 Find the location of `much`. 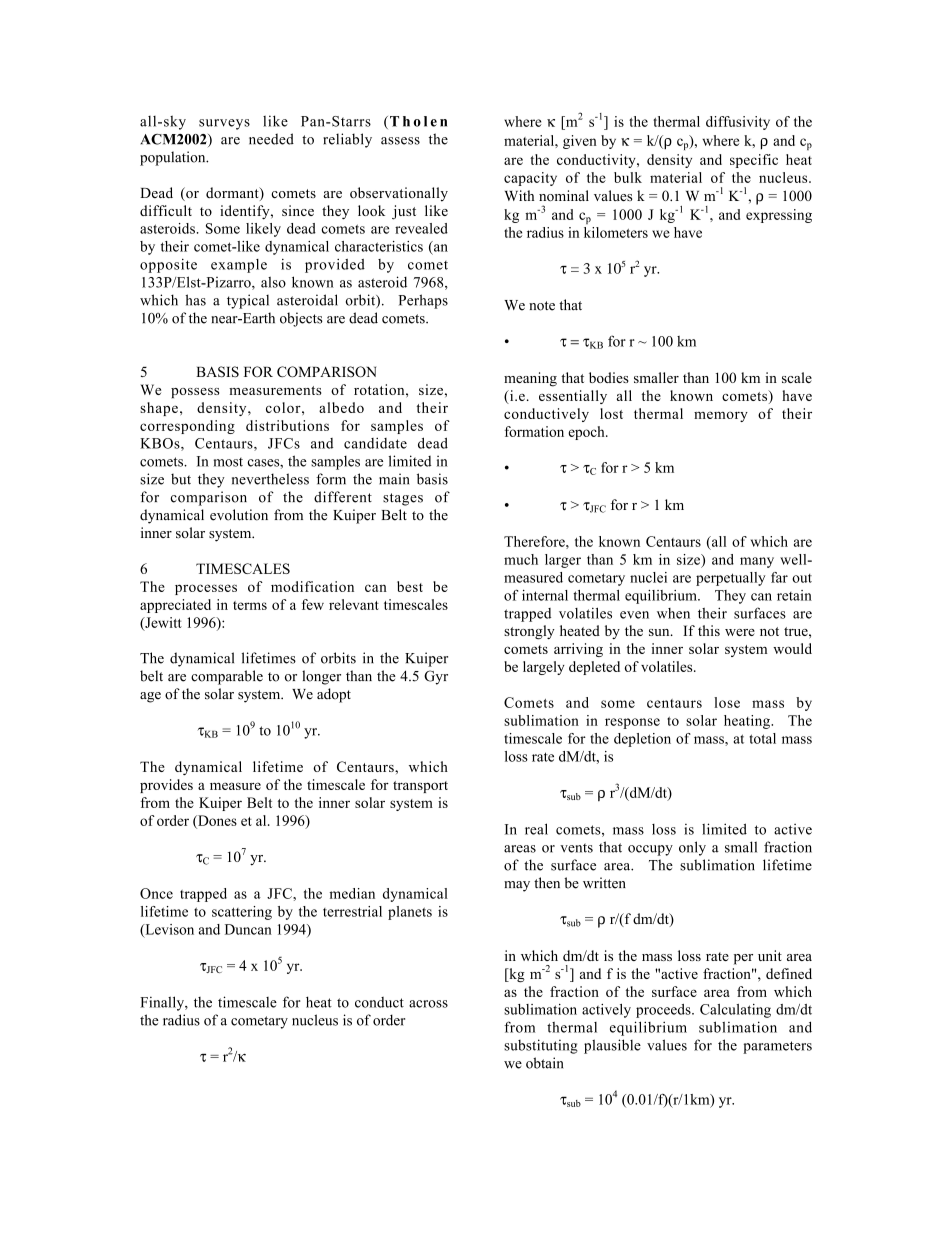

much is located at coordinates (521, 559).
